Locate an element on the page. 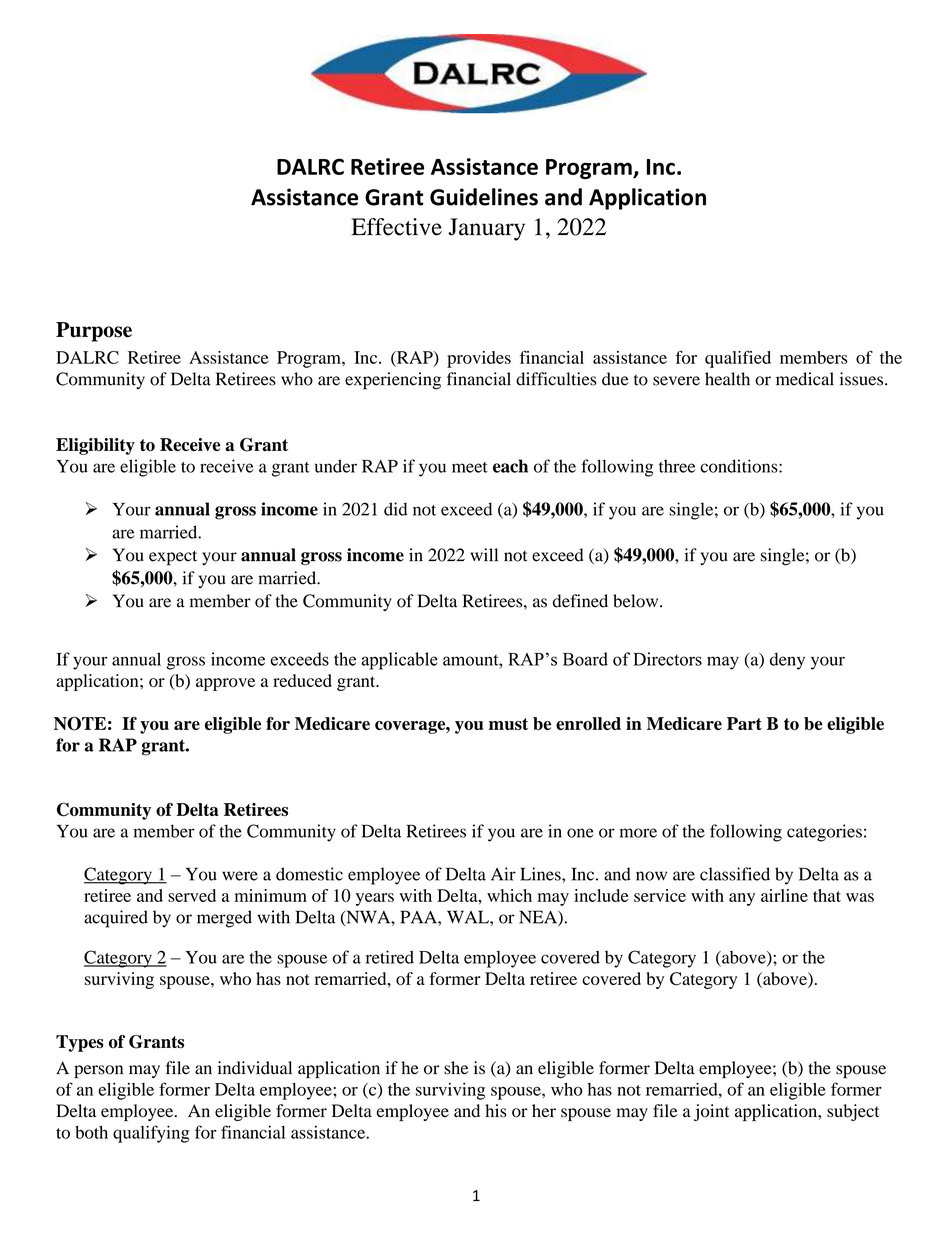 This document has width=952, height=1233. applicable is located at coordinates (400, 661).
